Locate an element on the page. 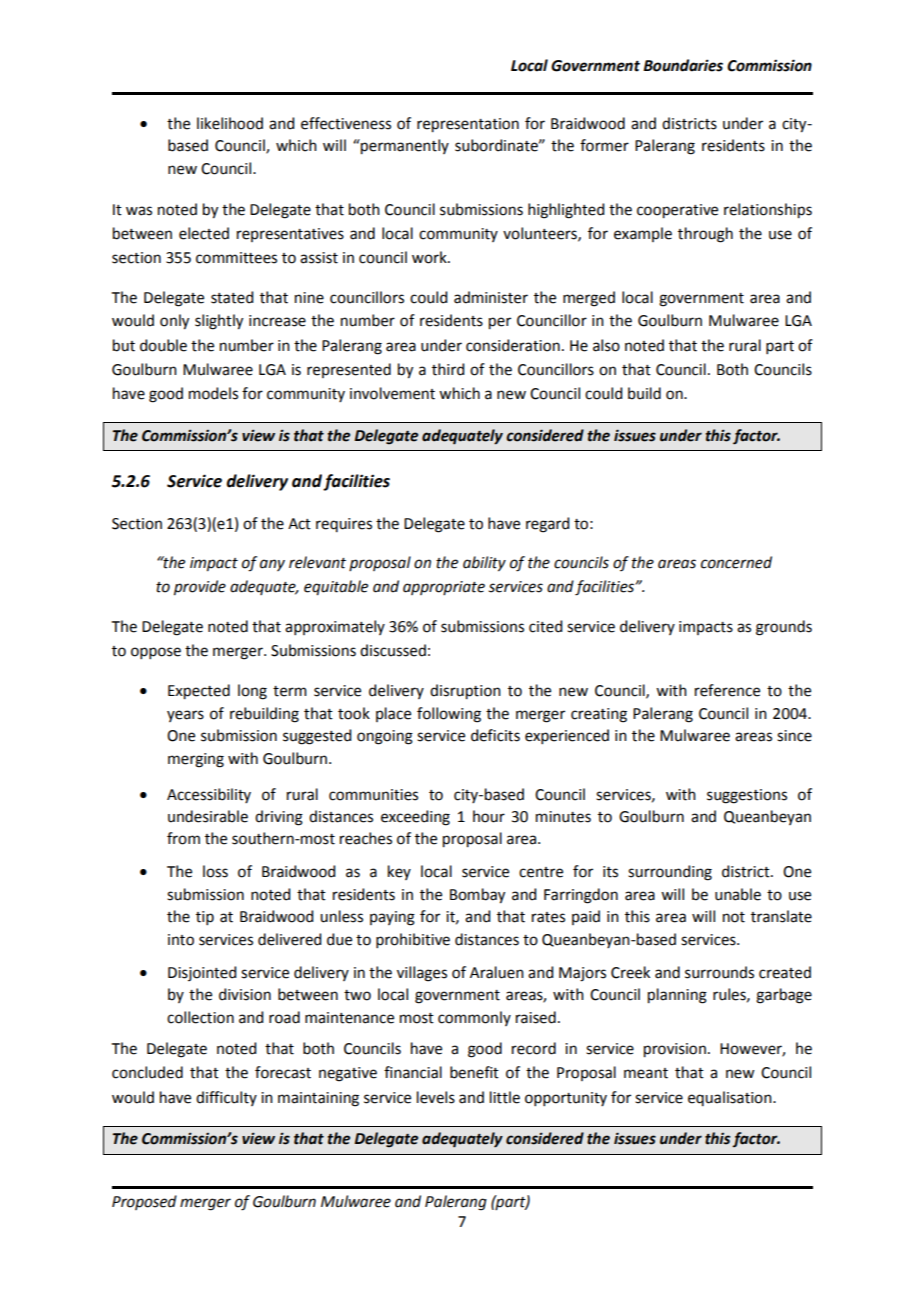 The width and height of the page is (924, 1308). models is located at coordinates (213, 393).
